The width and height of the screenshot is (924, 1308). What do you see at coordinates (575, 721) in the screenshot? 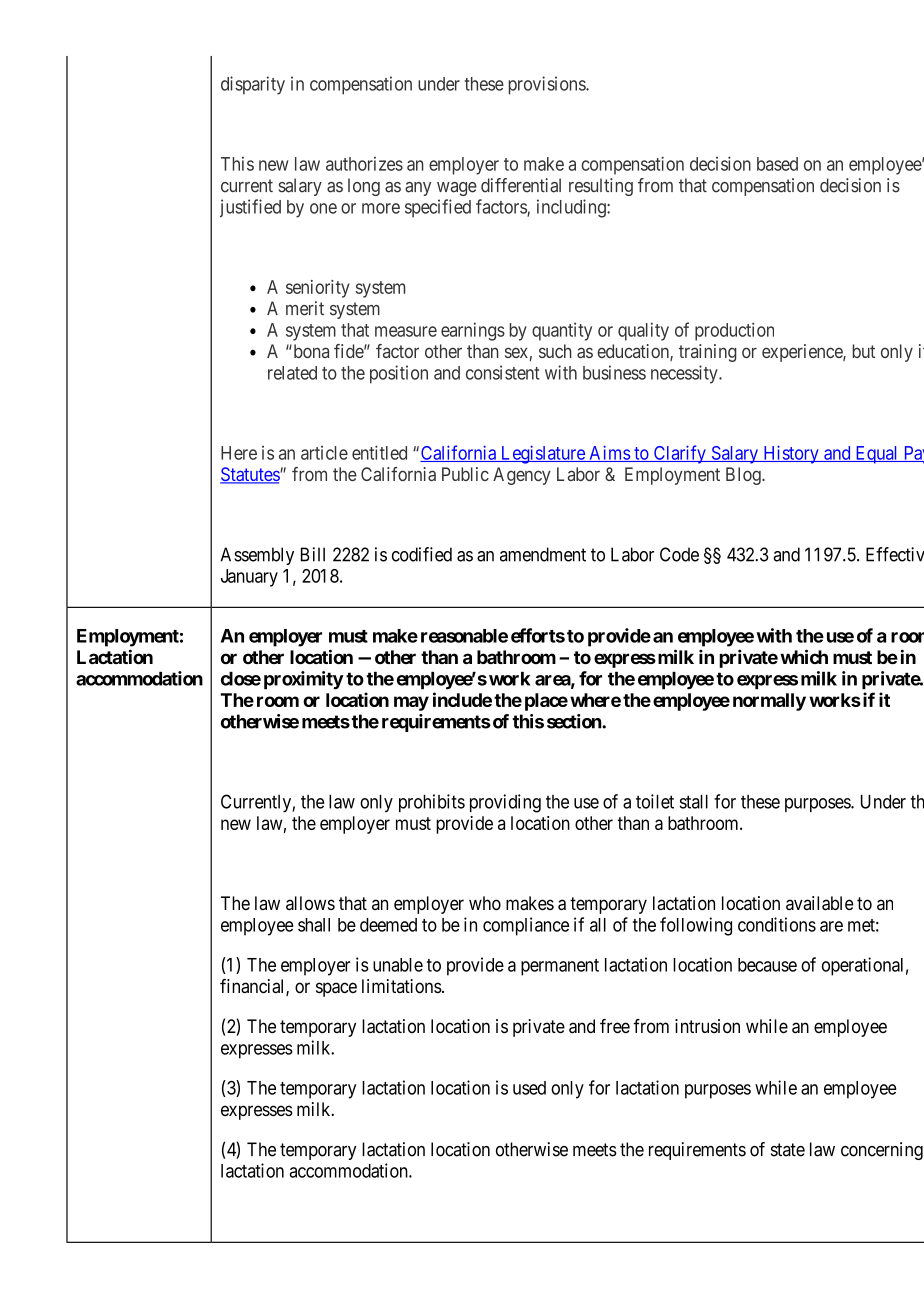
I see `section` at bounding box center [575, 721].
